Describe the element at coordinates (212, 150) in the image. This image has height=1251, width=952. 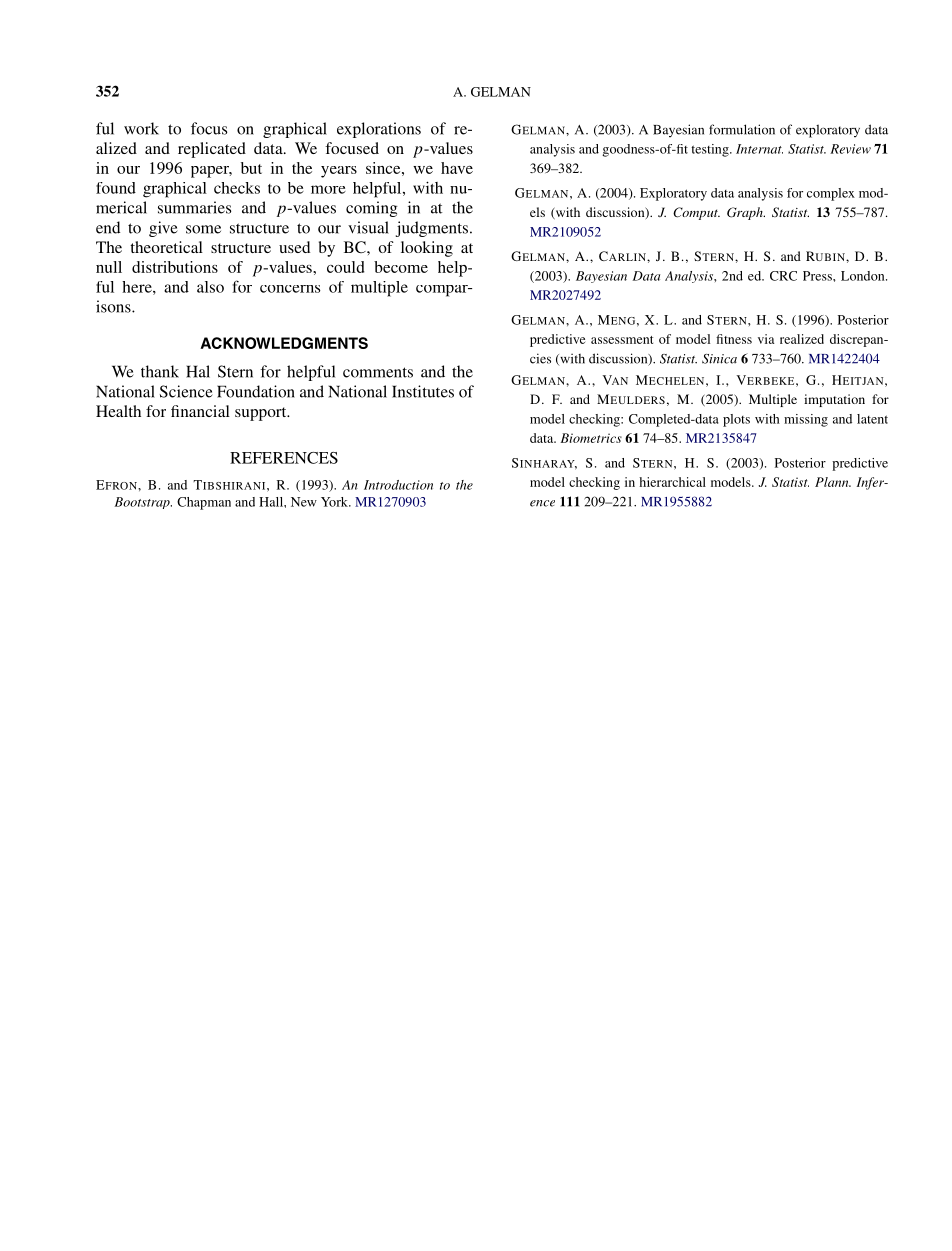
I see `replicated` at that location.
